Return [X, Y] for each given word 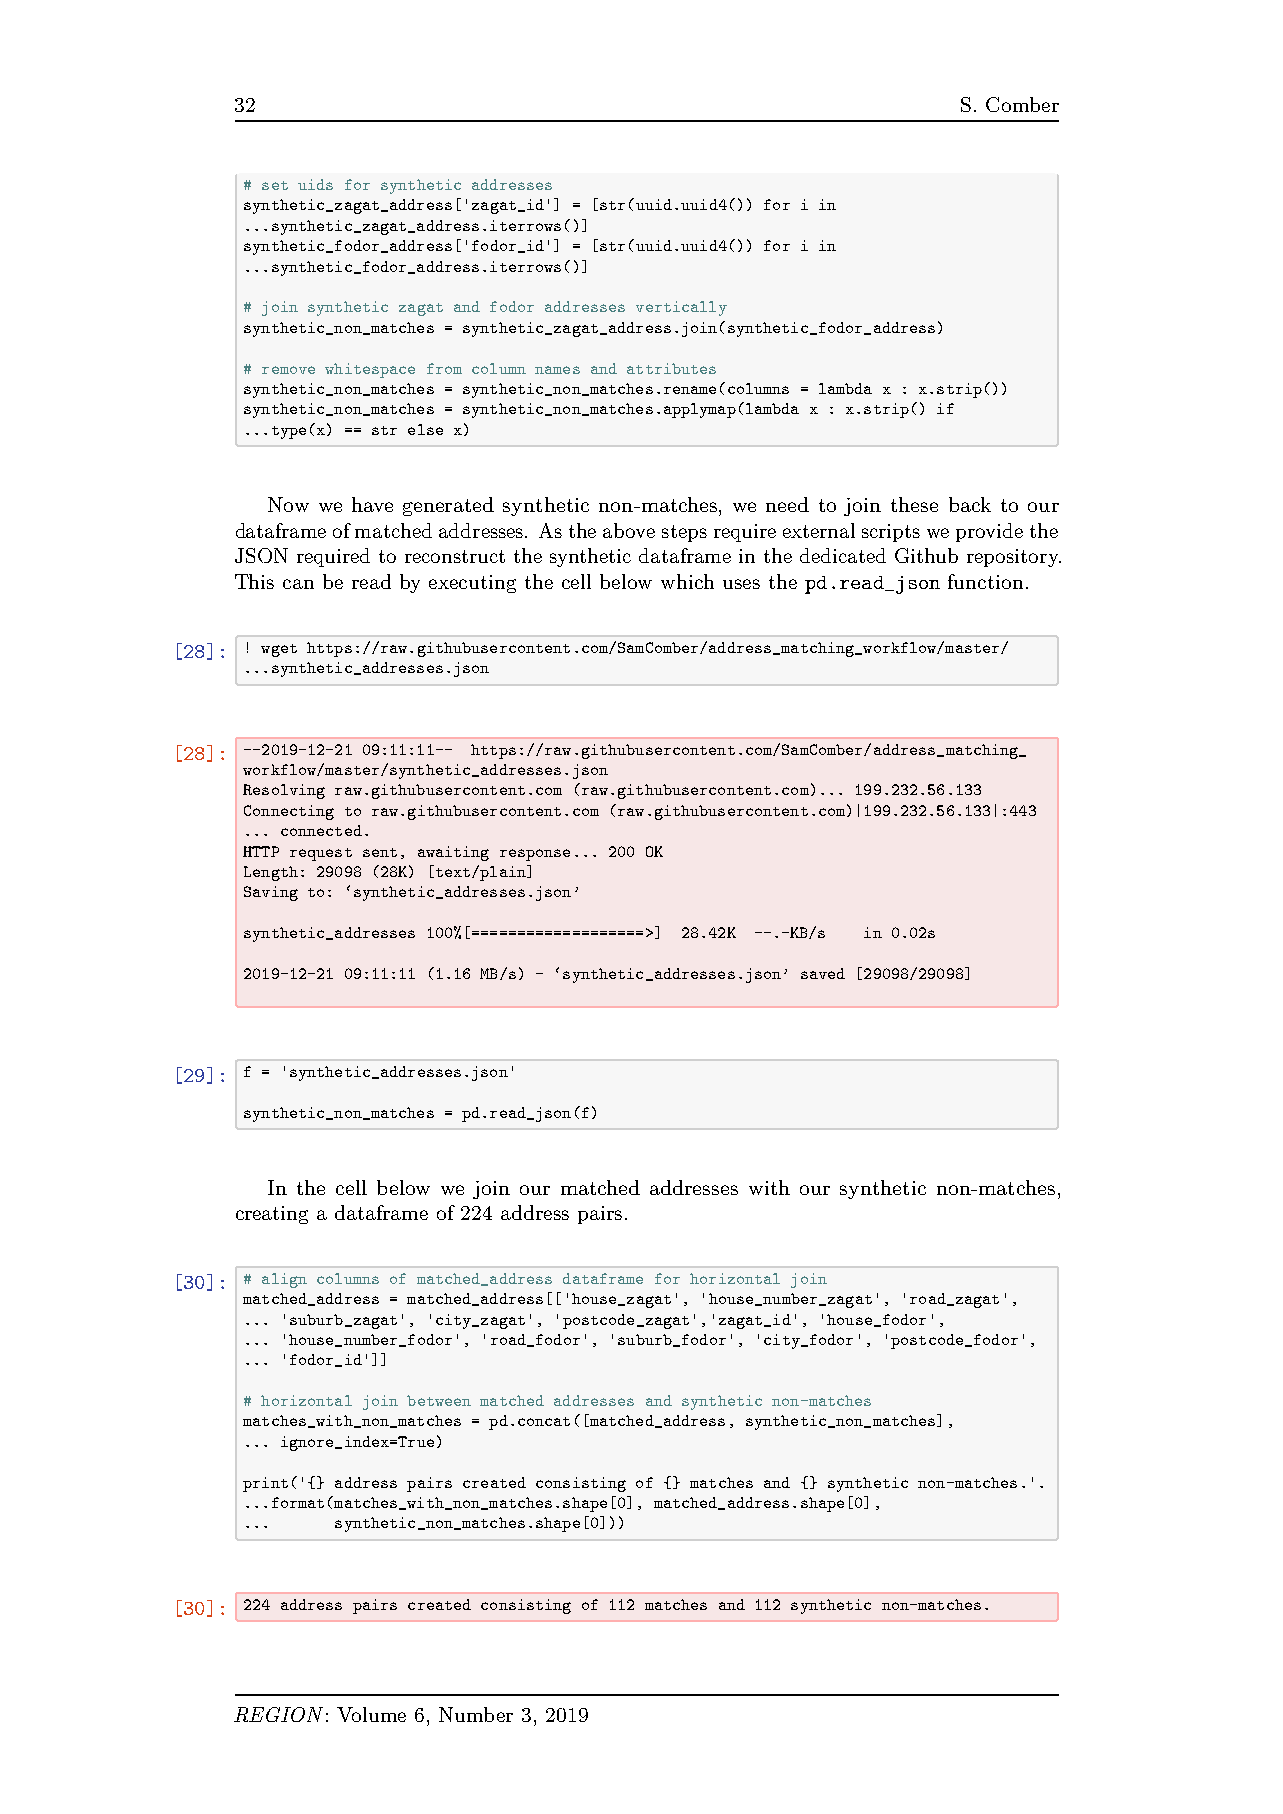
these [914, 504]
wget [279, 650]
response [535, 855]
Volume [371, 1714]
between [439, 1400]
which [687, 581]
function [985, 581]
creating [272, 1215]
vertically [681, 308]
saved [823, 973]
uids [315, 184]
